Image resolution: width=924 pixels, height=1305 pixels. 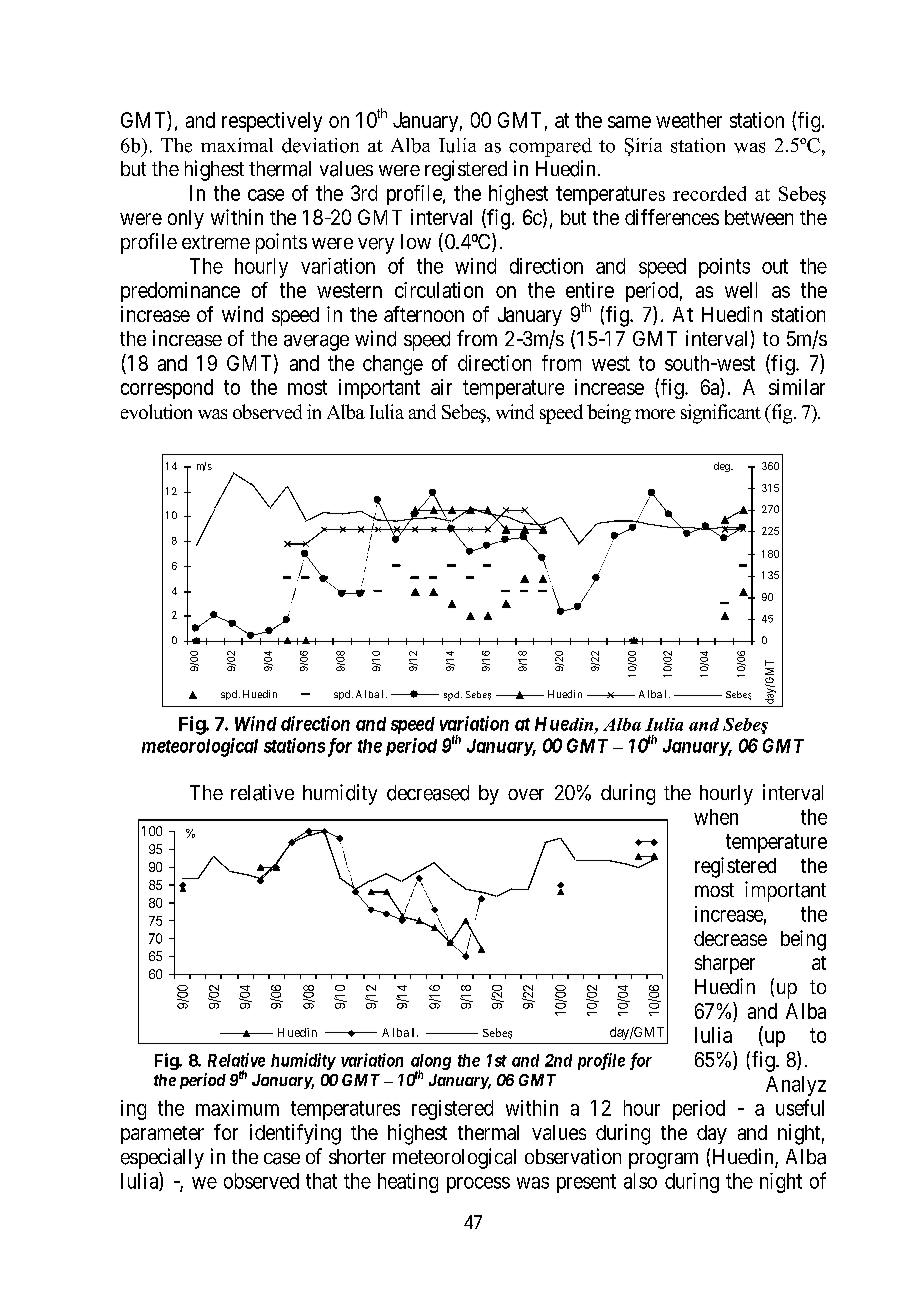 I want to click on maximal, so click(x=237, y=145).
